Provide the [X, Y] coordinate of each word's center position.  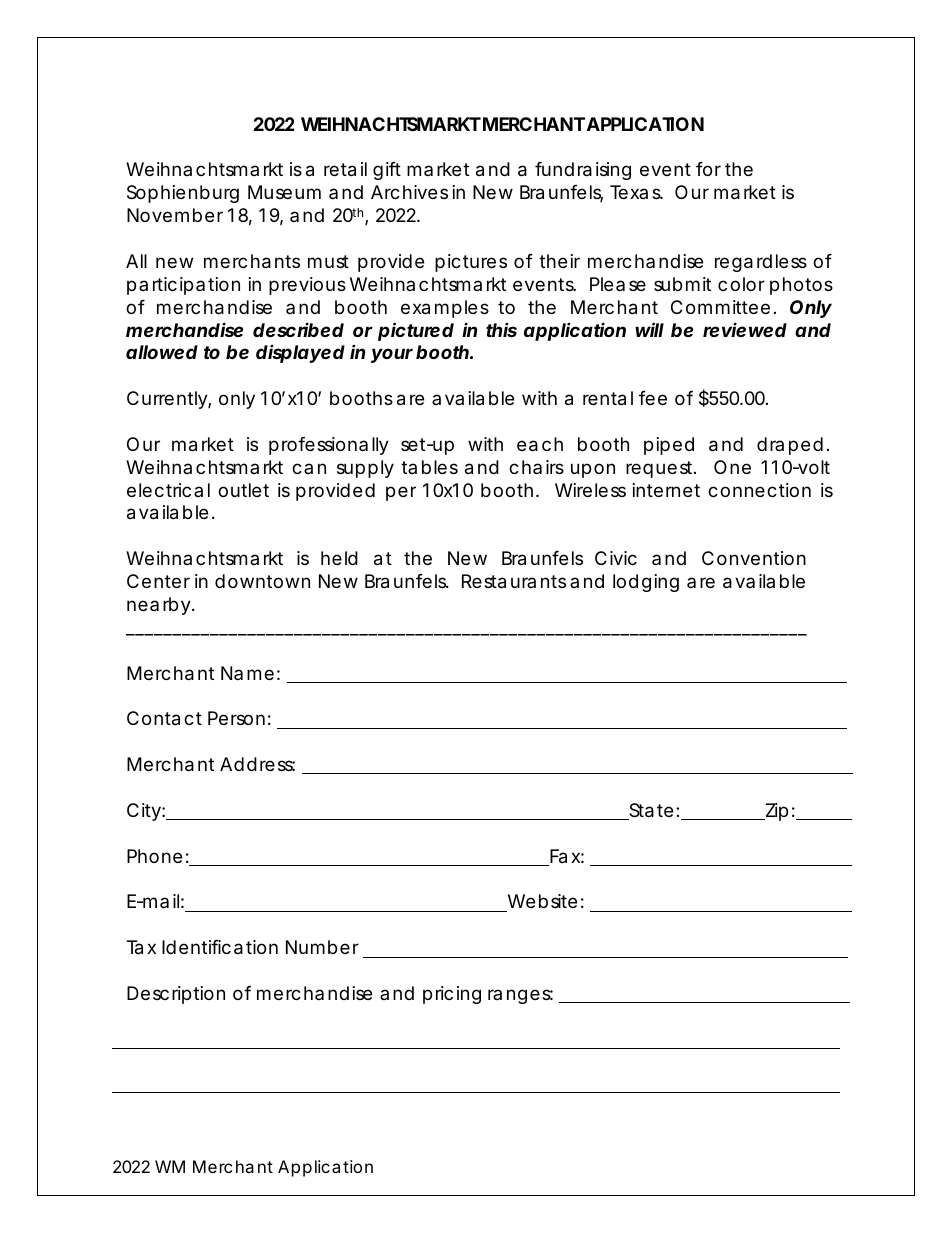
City [144, 812]
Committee [720, 307]
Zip [775, 812]
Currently [167, 400]
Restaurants [514, 581]
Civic [616, 558]
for [708, 169]
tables [429, 467]
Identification [220, 947]
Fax [564, 857]
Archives [409, 192]
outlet [243, 490]
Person [236, 718]
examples [445, 309]
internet [666, 490]
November [175, 215]
